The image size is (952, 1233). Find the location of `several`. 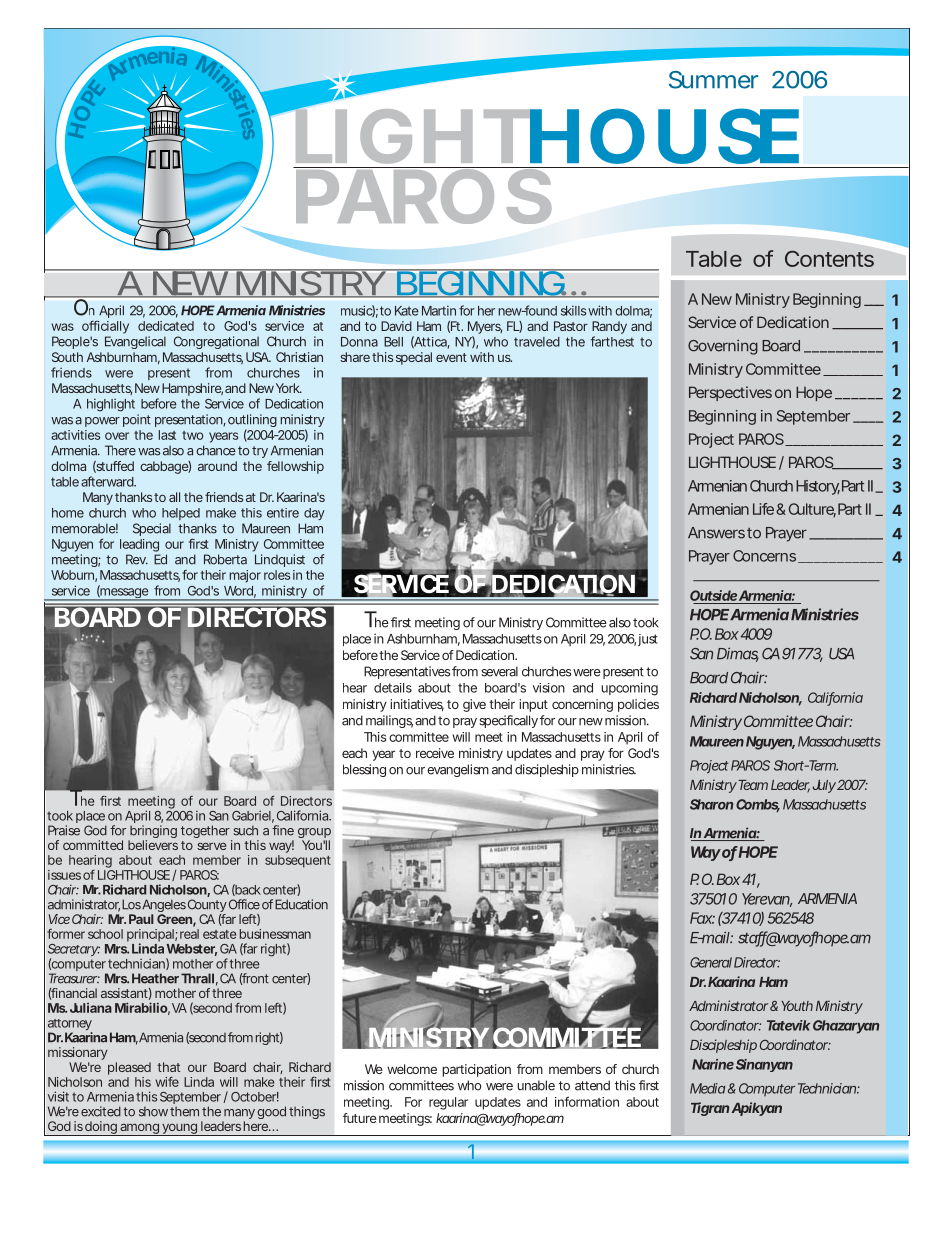

several is located at coordinates (499, 671).
